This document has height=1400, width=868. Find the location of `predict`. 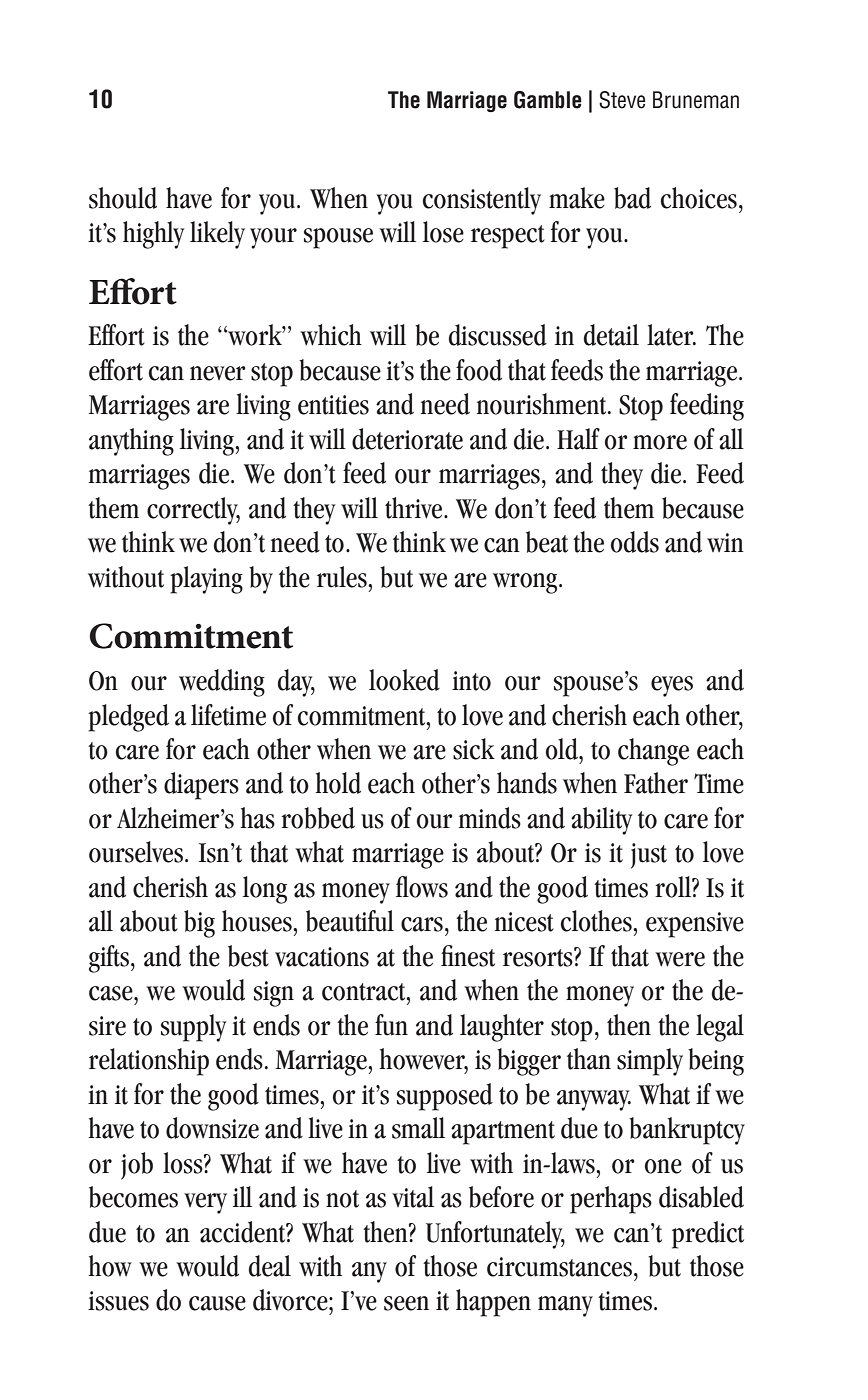

predict is located at coordinates (708, 1235).
